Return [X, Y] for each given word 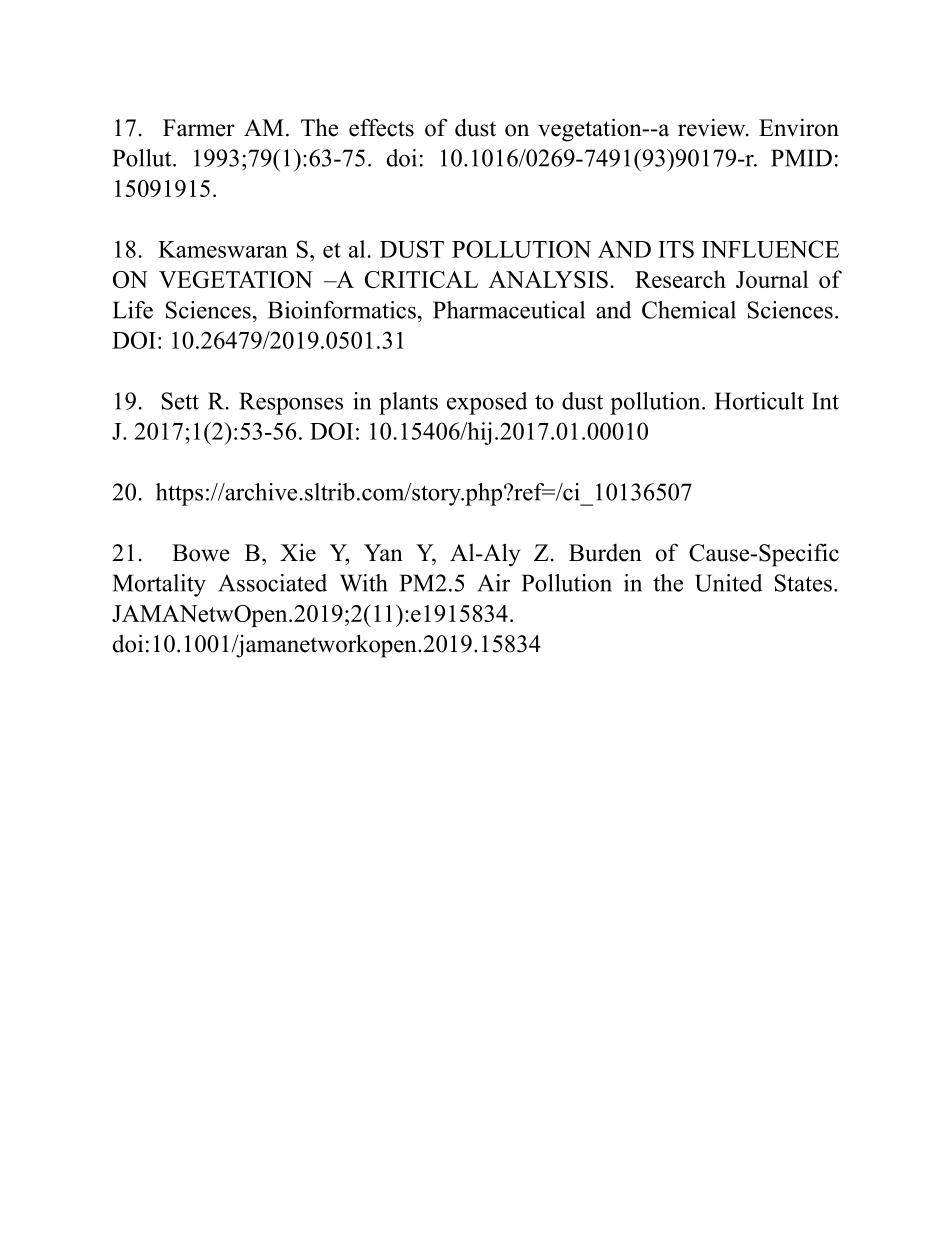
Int [825, 401]
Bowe [201, 553]
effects [381, 127]
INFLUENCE [770, 249]
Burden [605, 553]
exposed [487, 403]
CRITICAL [421, 279]
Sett [180, 401]
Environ [799, 127]
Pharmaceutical [509, 310]
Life [133, 310]
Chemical [689, 310]
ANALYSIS [548, 279]
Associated [272, 583]
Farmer [199, 128]
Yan [383, 552]
